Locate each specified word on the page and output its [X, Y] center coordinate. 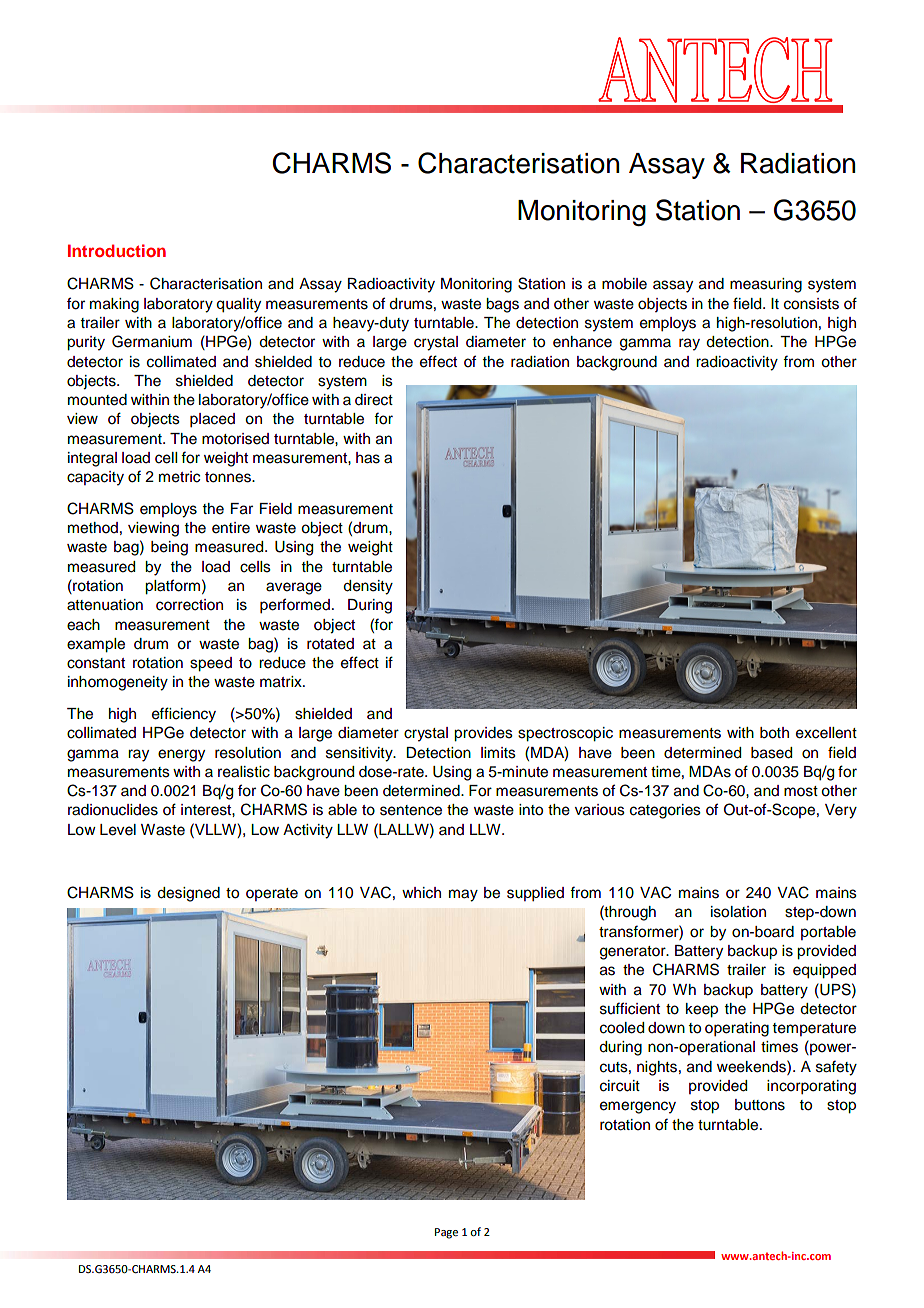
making [114, 305]
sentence [411, 810]
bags [502, 305]
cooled [622, 1028]
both [774, 733]
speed [211, 664]
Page [446, 1233]
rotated [330, 644]
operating [737, 1029]
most [801, 791]
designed [188, 894]
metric [179, 477]
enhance [582, 342]
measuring [766, 285]
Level [118, 830]
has [368, 458]
